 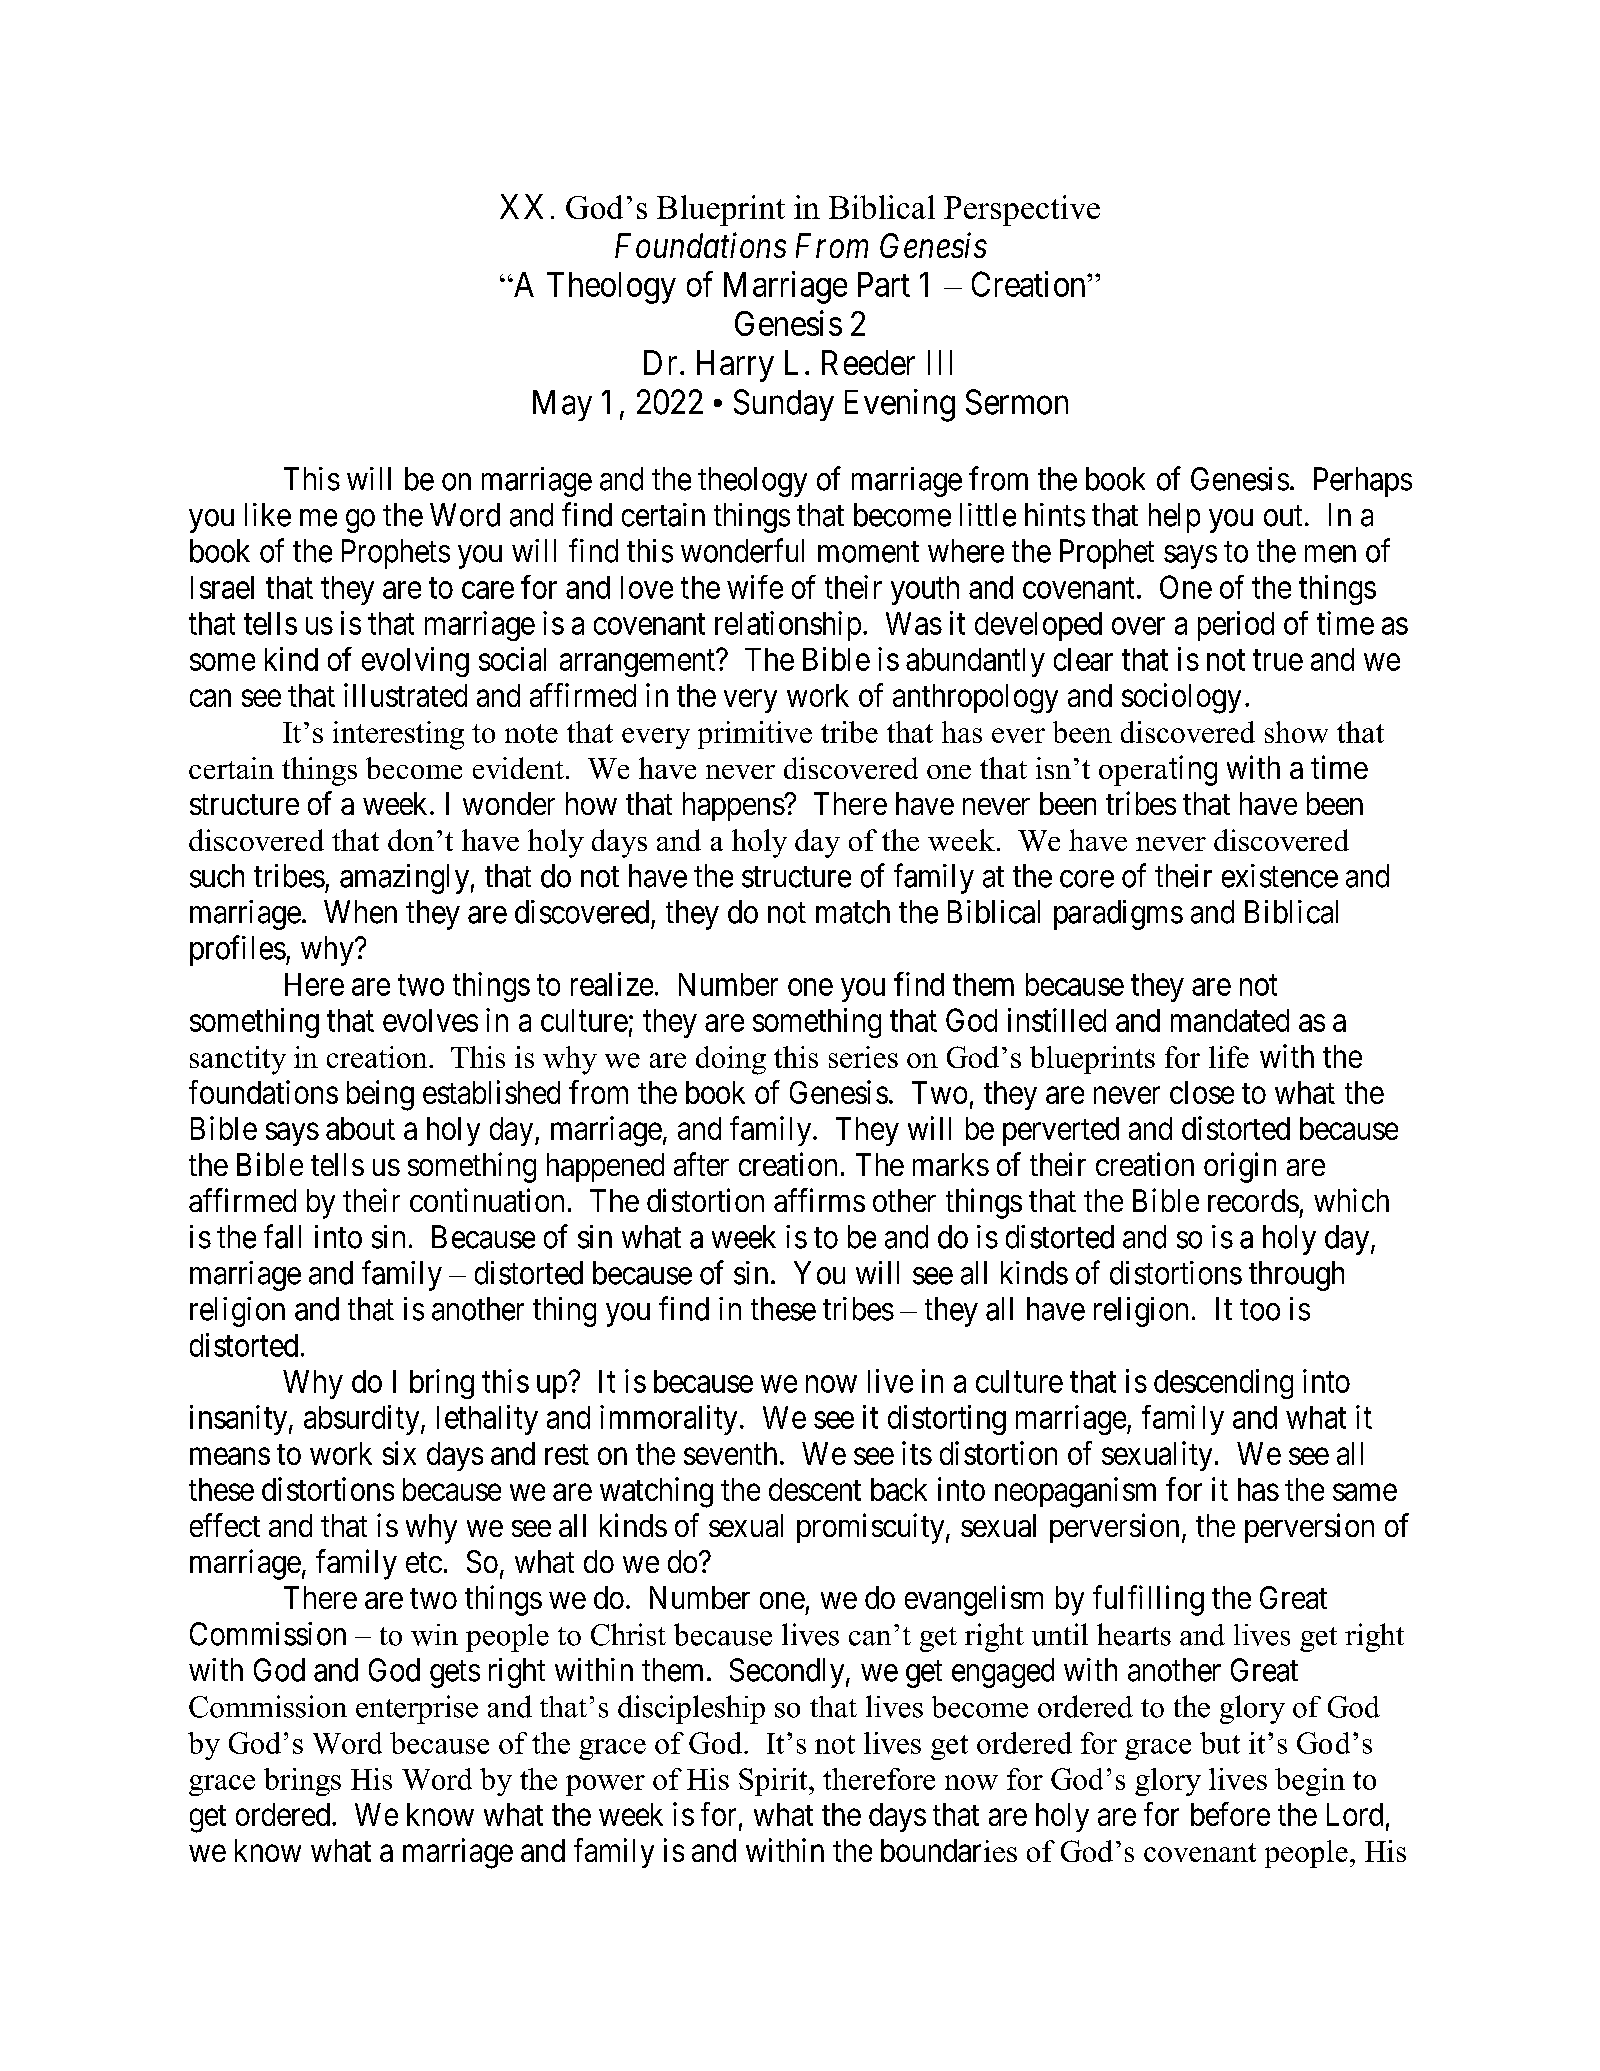 What do you see at coordinates (788, 626) in the page?
I see `relationship` at bounding box center [788, 626].
